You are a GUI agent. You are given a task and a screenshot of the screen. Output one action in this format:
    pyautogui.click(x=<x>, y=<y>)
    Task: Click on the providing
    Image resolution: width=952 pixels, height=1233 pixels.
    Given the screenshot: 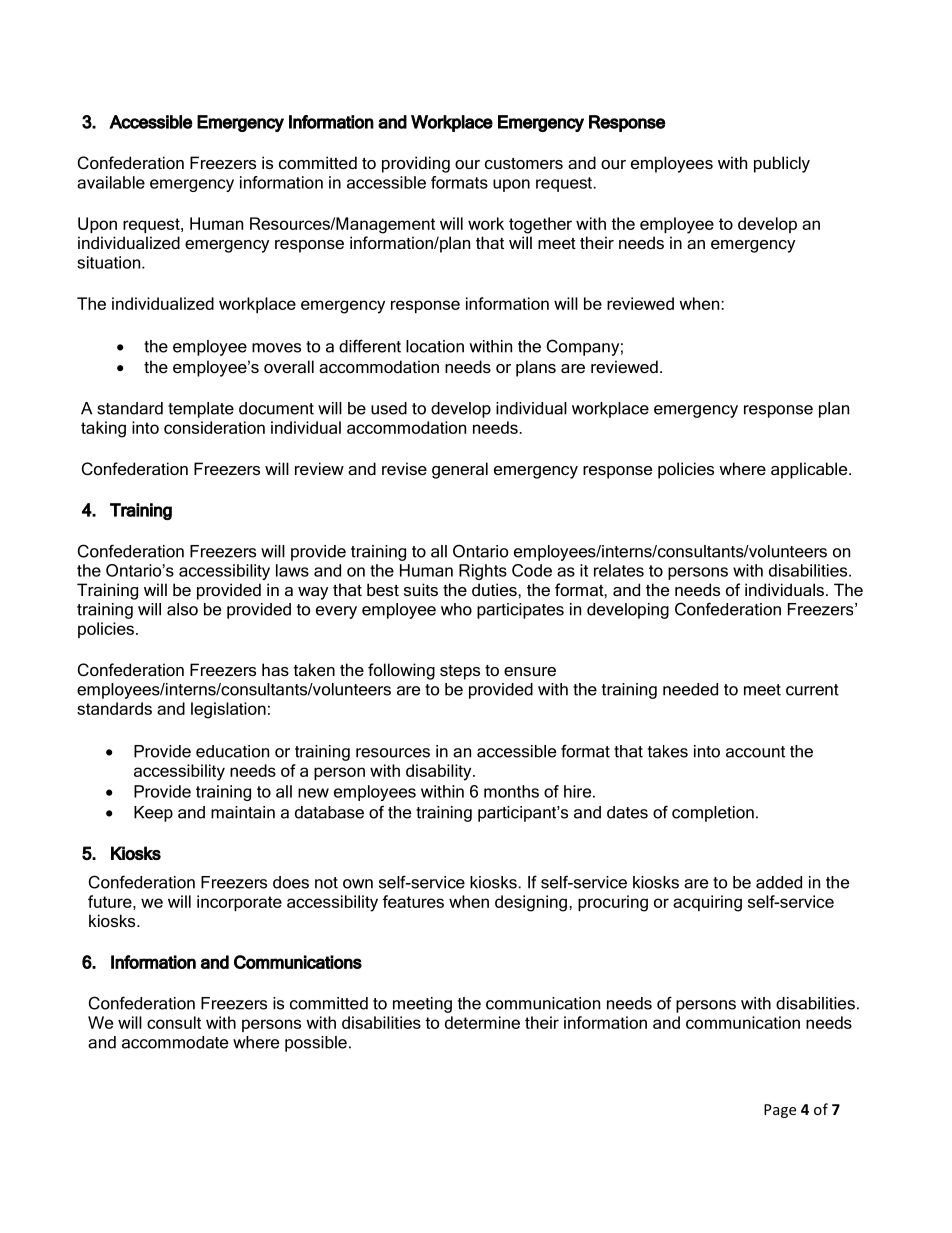 What is the action you would take?
    pyautogui.click(x=416, y=164)
